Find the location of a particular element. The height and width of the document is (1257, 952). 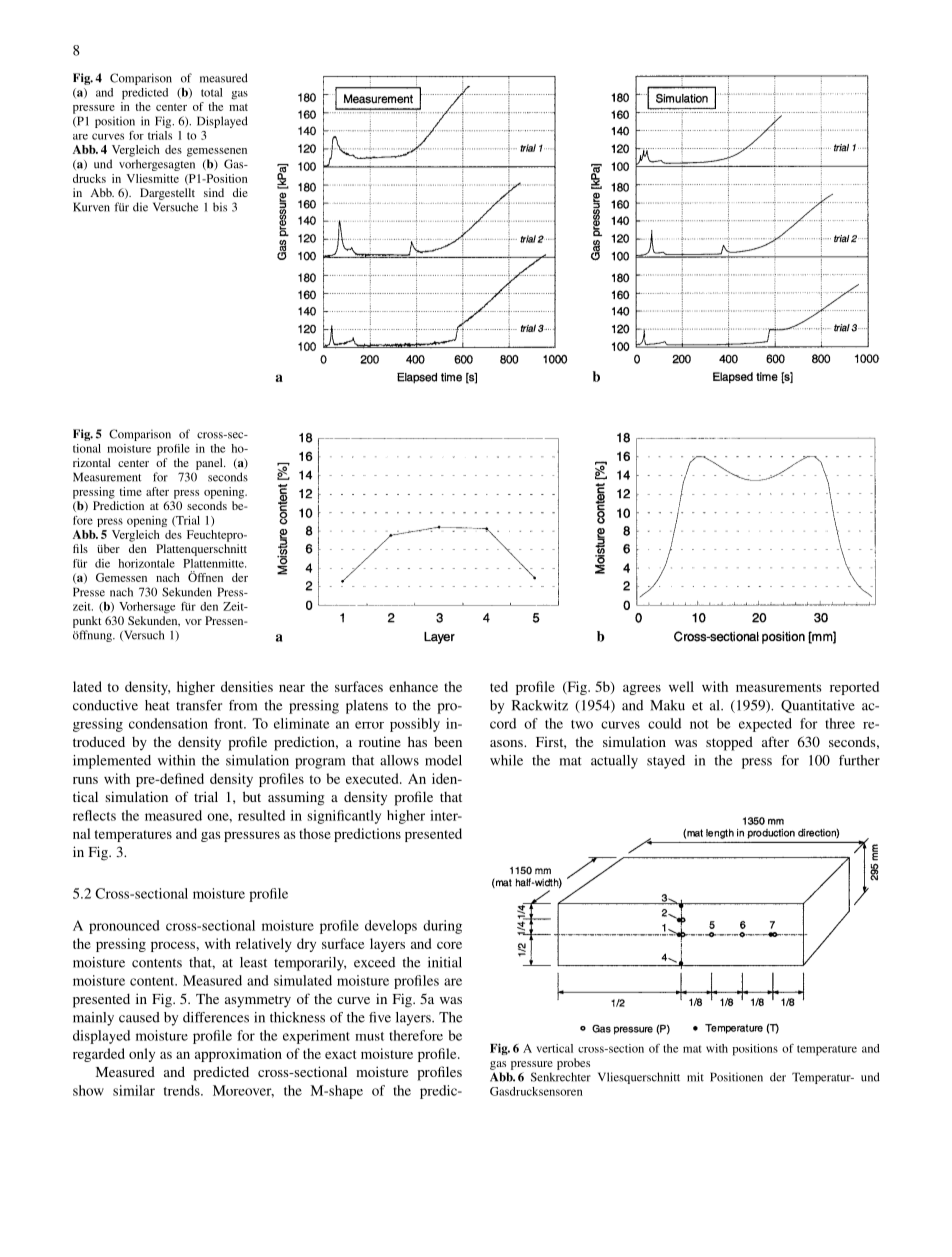

panel is located at coordinates (210, 464).
